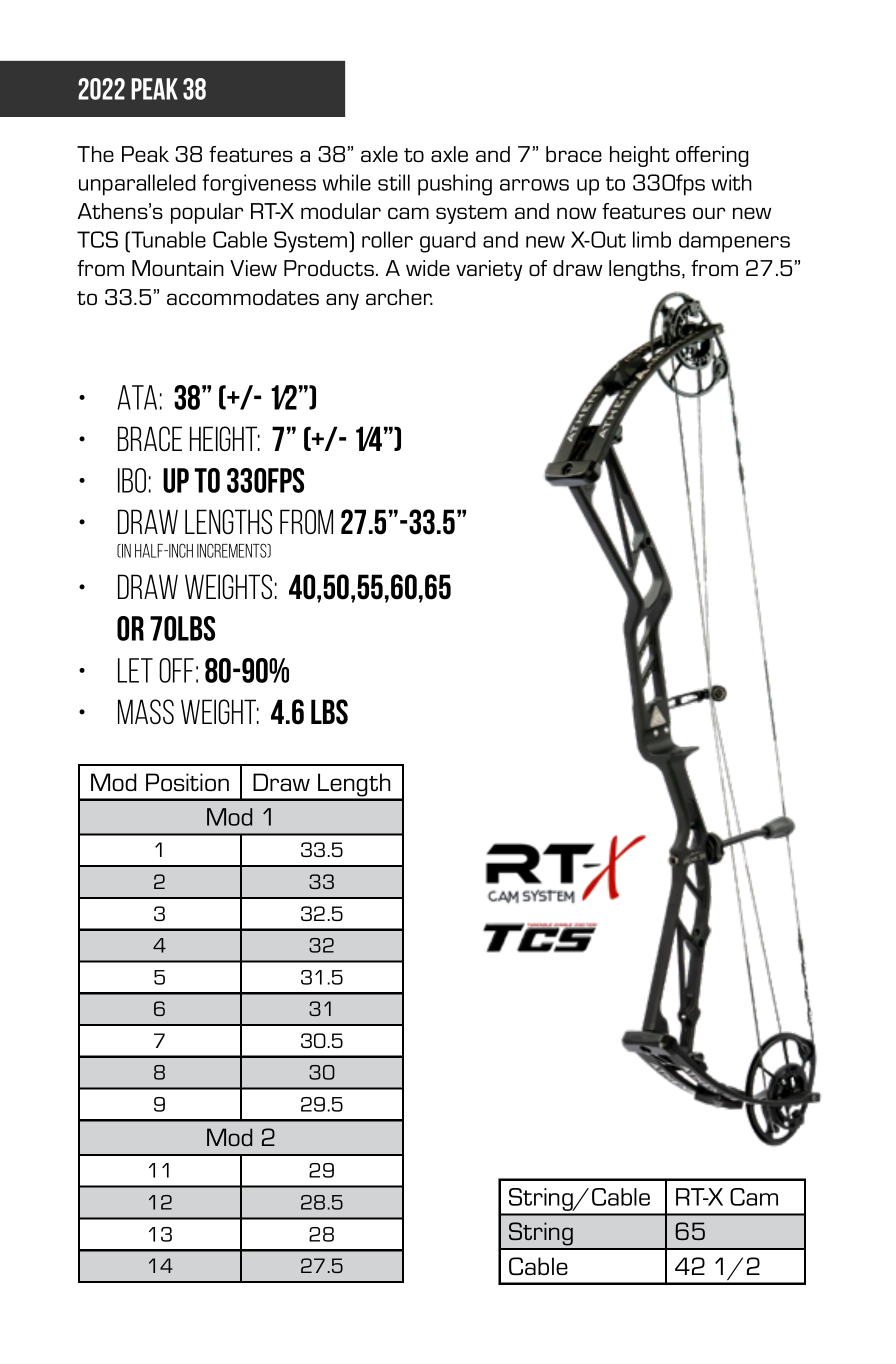 This document has height=1364, width=896. Describe the element at coordinates (712, 156) in the document. I see `offering` at that location.
